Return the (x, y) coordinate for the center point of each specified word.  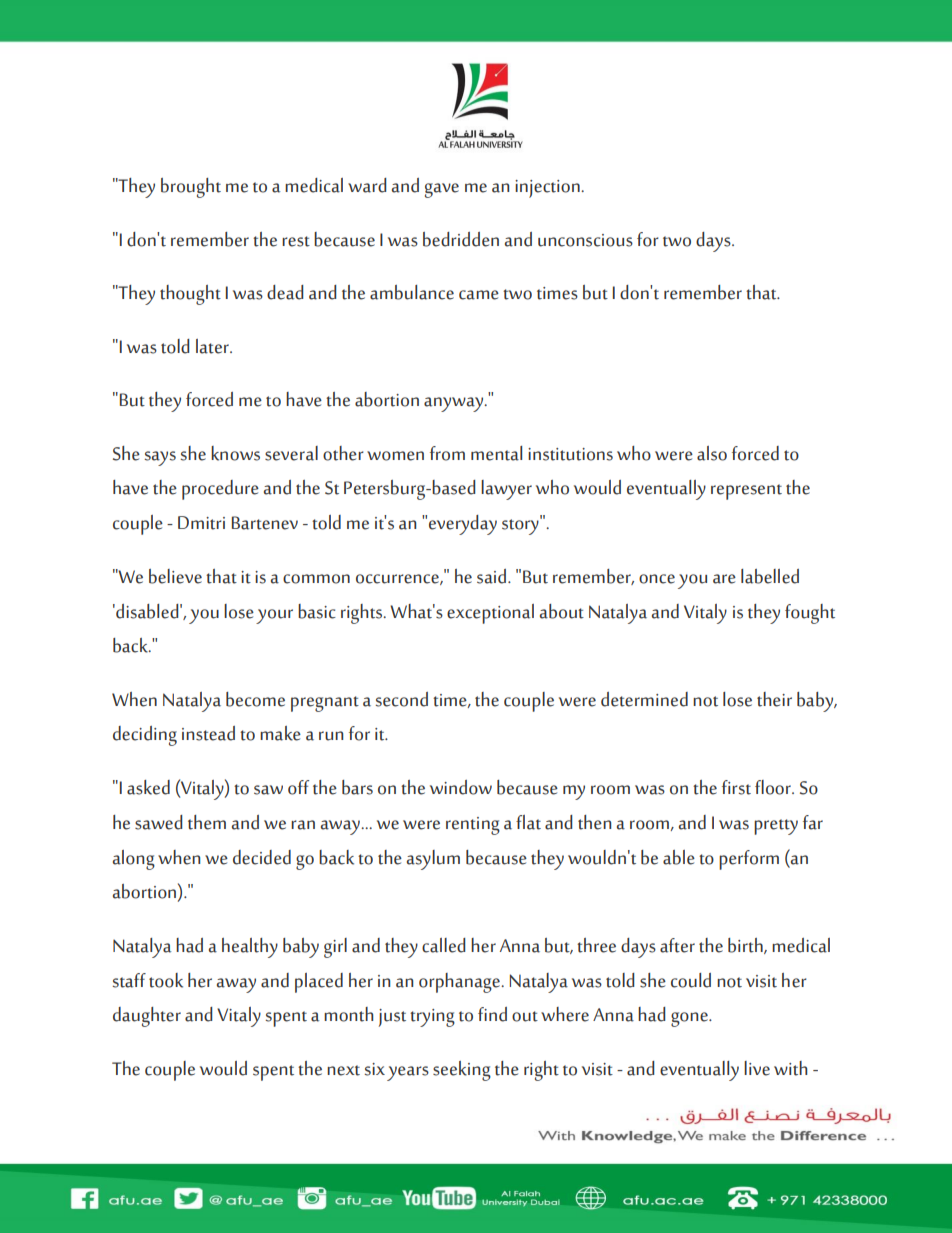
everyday (463, 525)
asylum (433, 860)
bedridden (461, 239)
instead (208, 733)
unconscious (585, 240)
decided (262, 857)
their (774, 699)
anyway (455, 404)
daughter (147, 1017)
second (401, 699)
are (724, 579)
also (712, 453)
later (213, 346)
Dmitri (201, 523)
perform (749, 860)
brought (191, 188)
